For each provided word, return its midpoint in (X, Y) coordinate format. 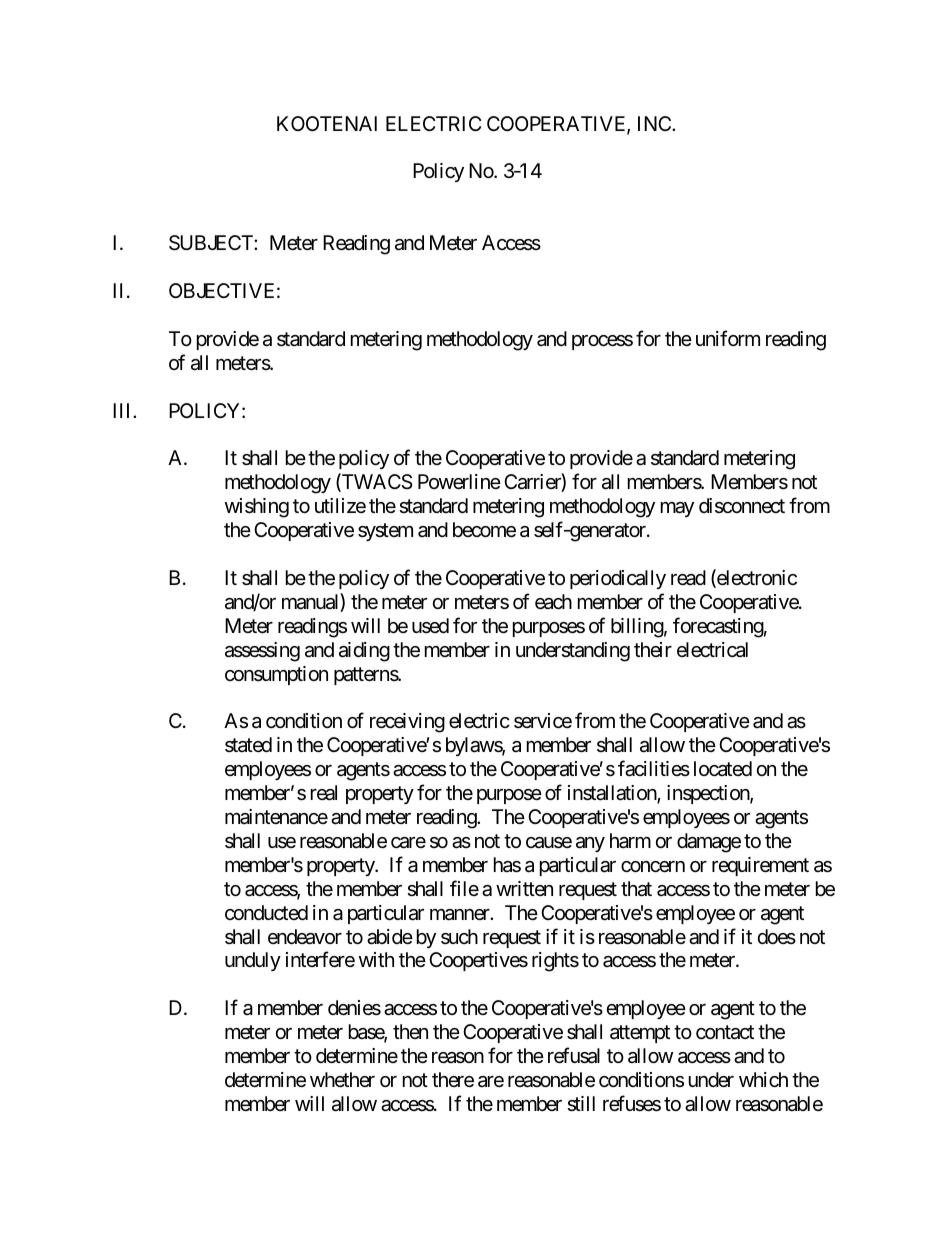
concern (653, 867)
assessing (262, 652)
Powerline (459, 481)
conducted (266, 913)
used (430, 626)
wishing (257, 508)
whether (342, 1079)
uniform (728, 338)
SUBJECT (212, 243)
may (677, 509)
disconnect (742, 505)
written (524, 888)
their (653, 649)
